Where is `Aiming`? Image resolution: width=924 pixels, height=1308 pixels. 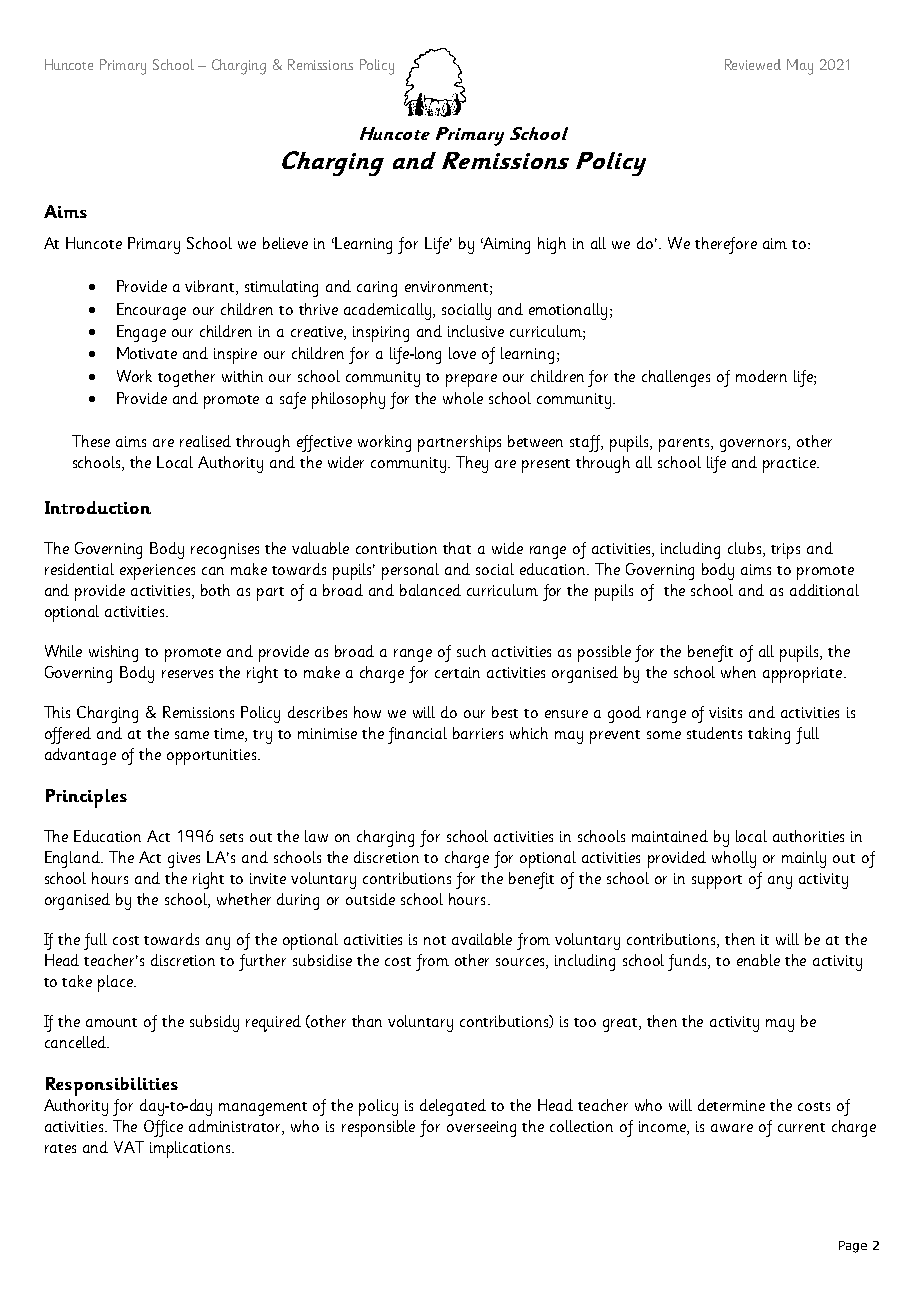 Aiming is located at coordinates (506, 245).
